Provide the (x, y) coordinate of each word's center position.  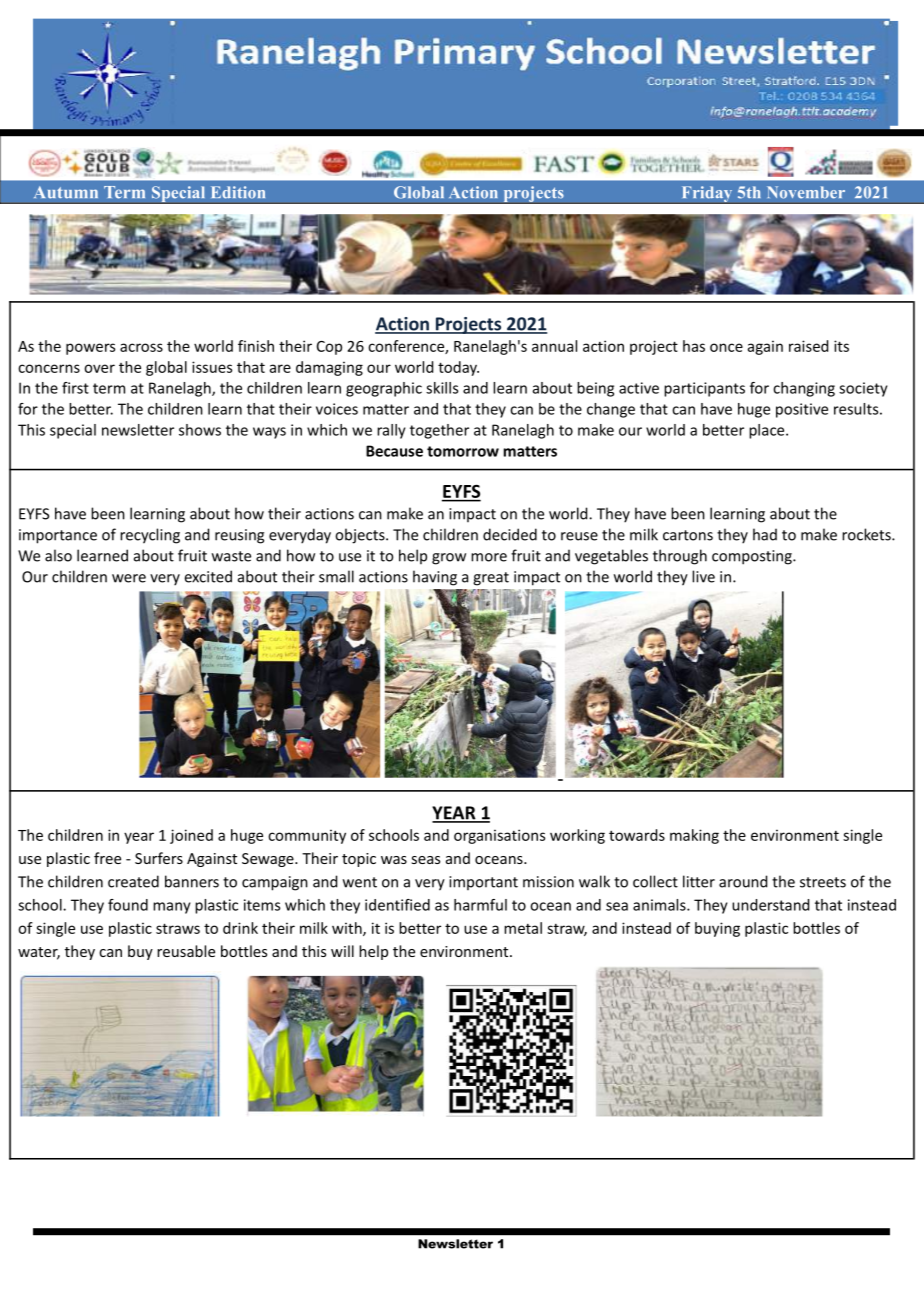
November (806, 192)
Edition (238, 192)
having (435, 578)
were (129, 578)
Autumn (66, 192)
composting (753, 557)
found (128, 905)
